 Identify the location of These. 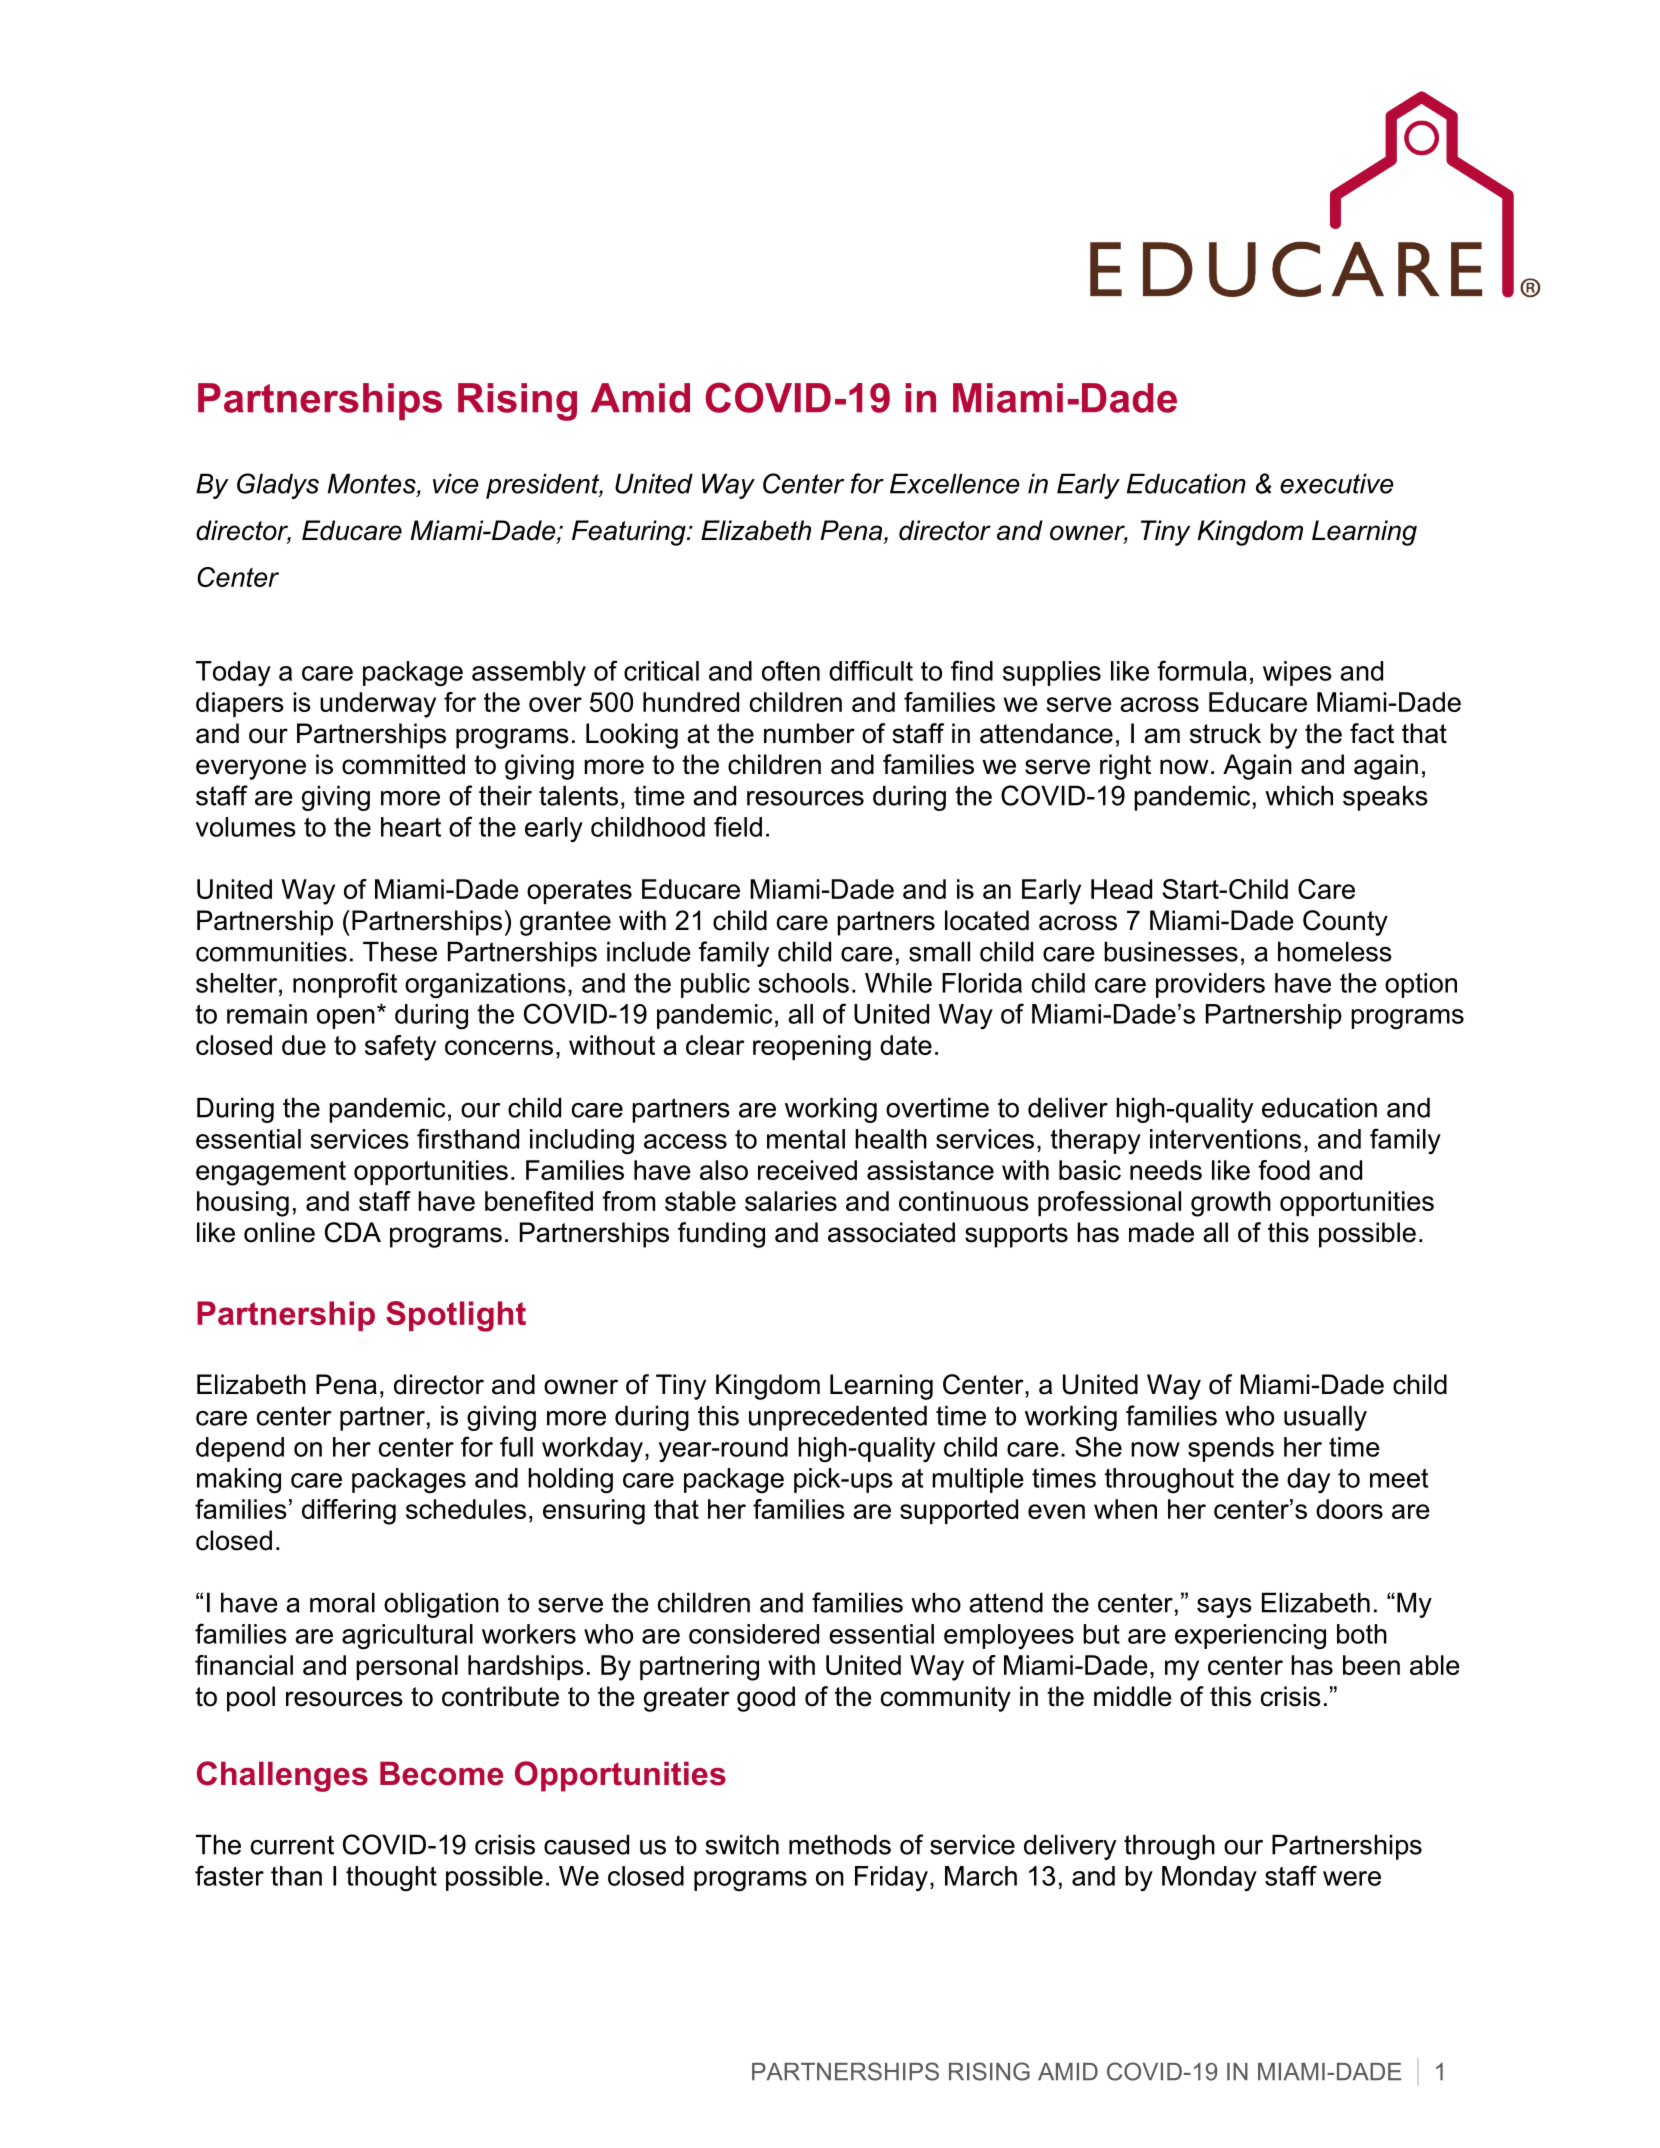
(400, 951).
